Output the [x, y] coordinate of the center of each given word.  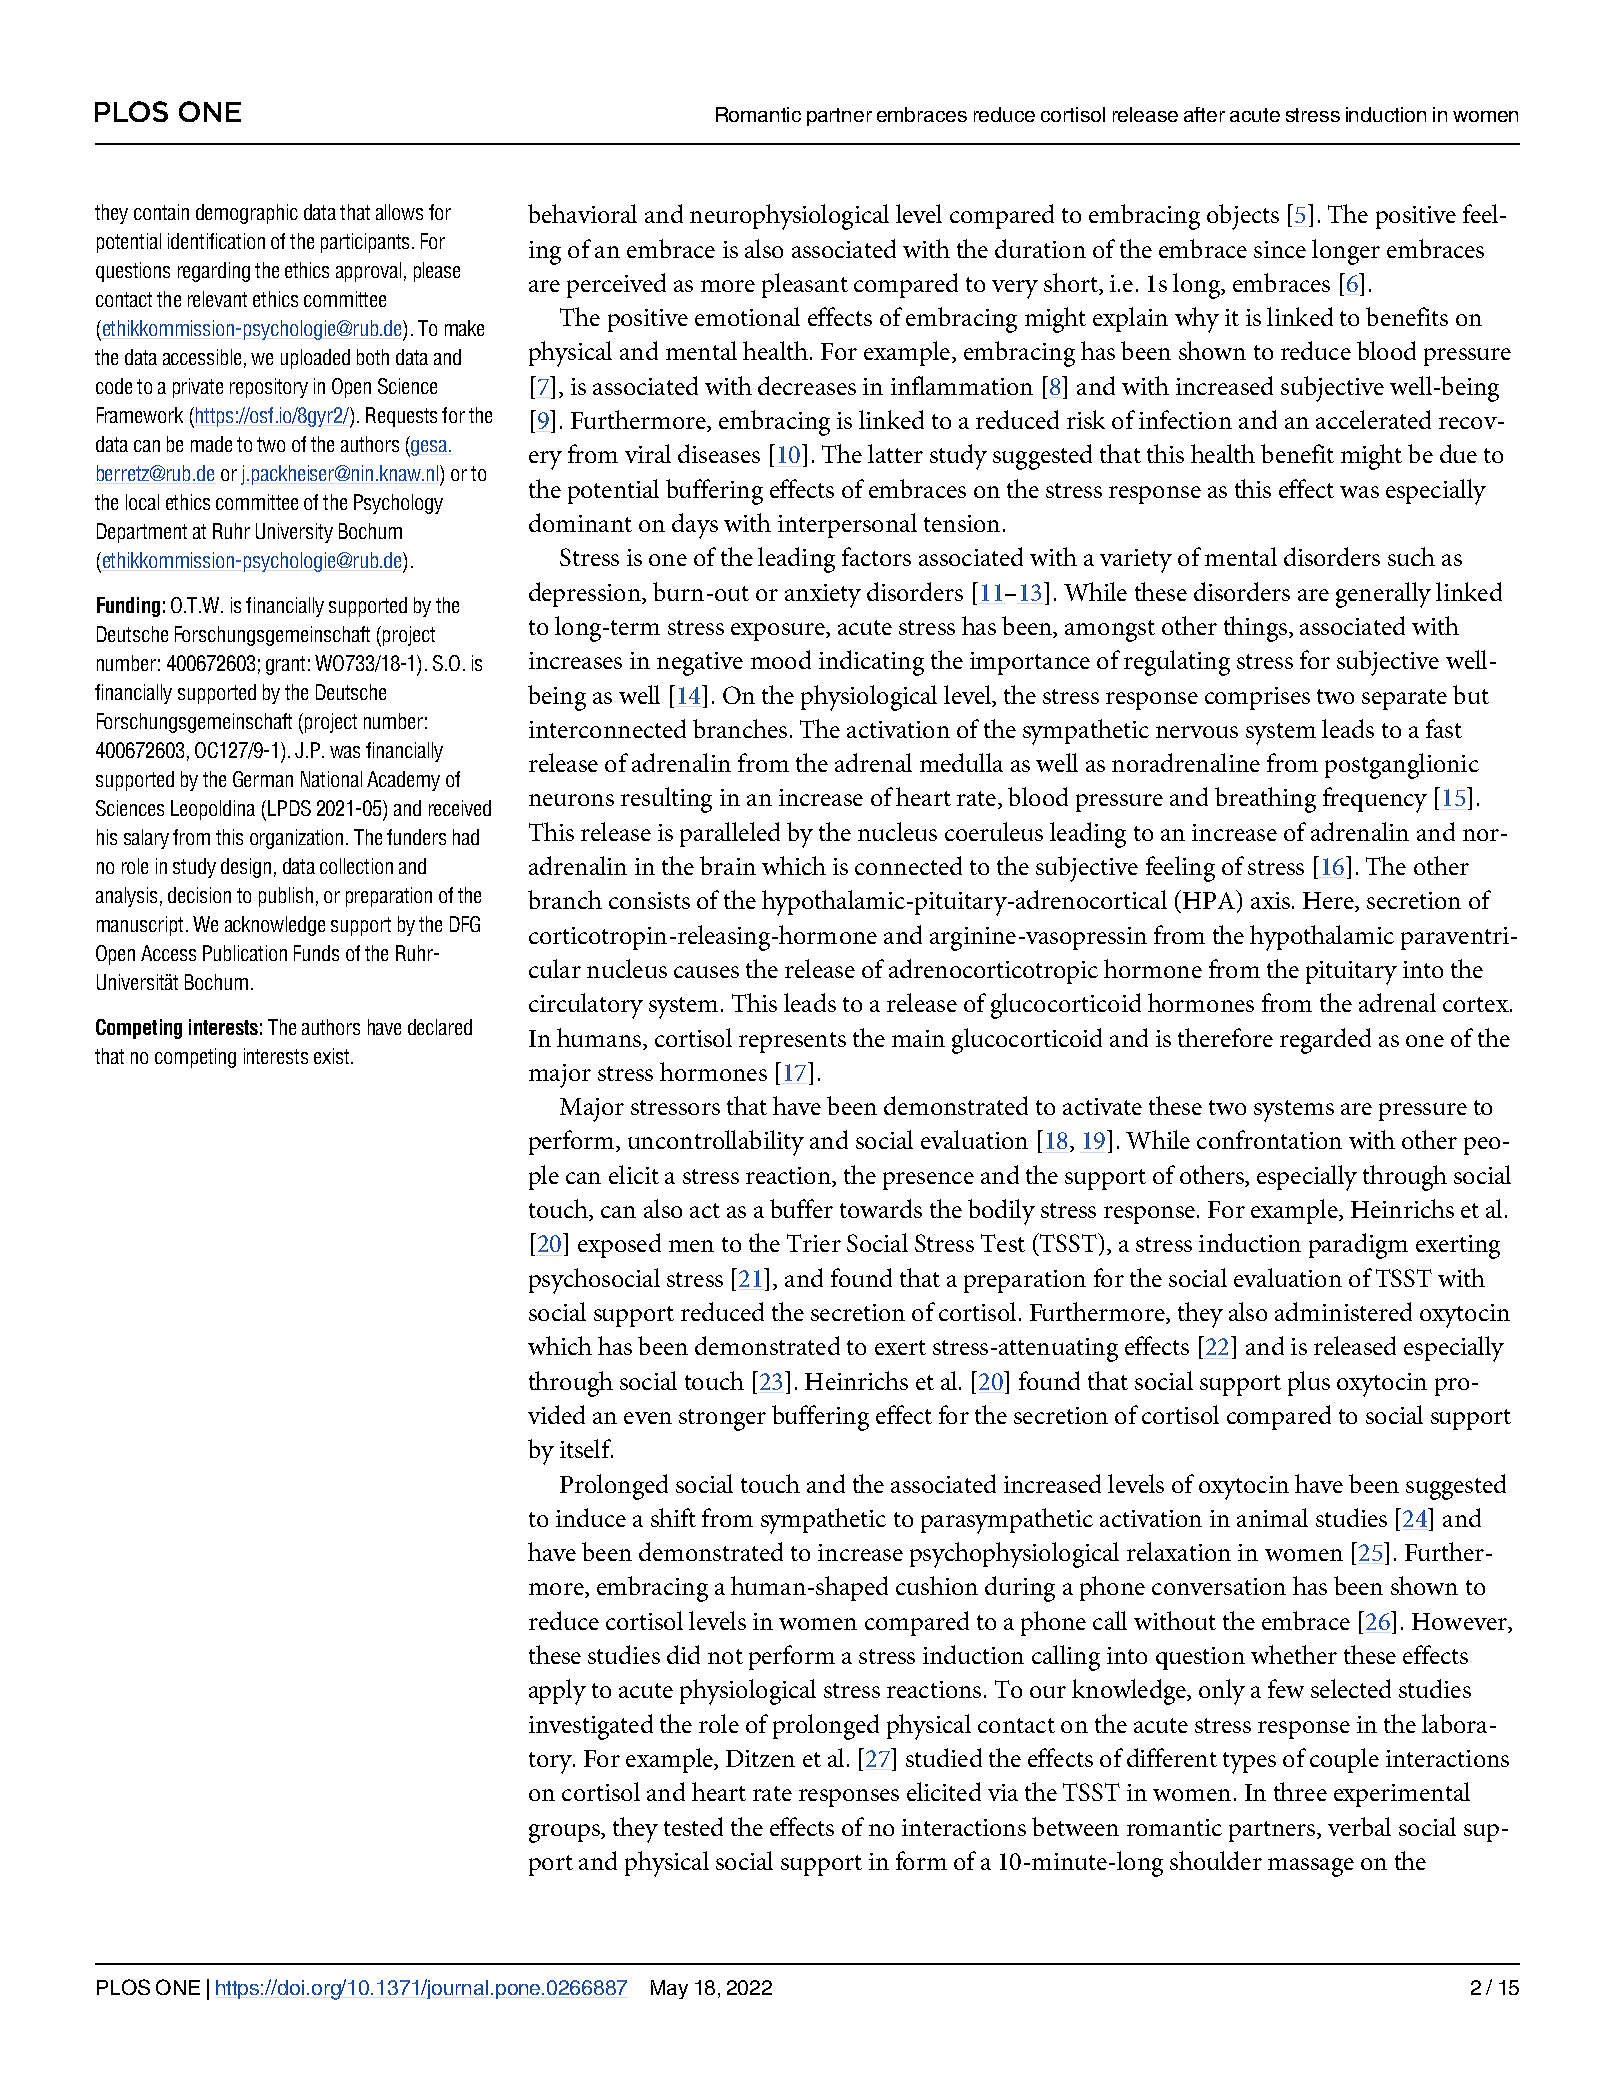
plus [1309, 1383]
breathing [1265, 800]
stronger [722, 1420]
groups [565, 1833]
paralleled [730, 834]
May [669, 1989]
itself [586, 1448]
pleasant [805, 285]
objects [1243, 217]
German [263, 779]
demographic [247, 214]
